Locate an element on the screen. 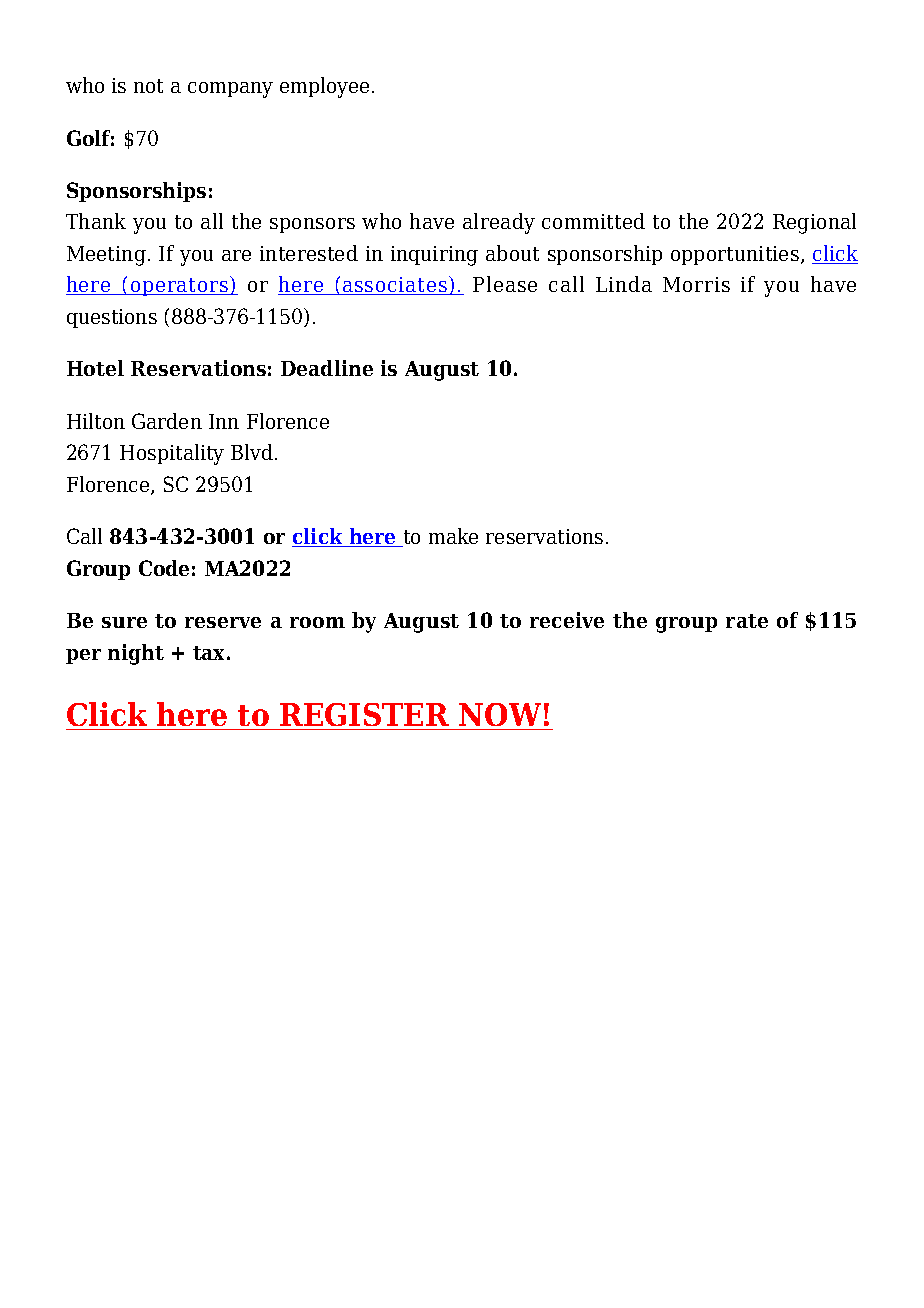  Morris is located at coordinates (696, 284).
